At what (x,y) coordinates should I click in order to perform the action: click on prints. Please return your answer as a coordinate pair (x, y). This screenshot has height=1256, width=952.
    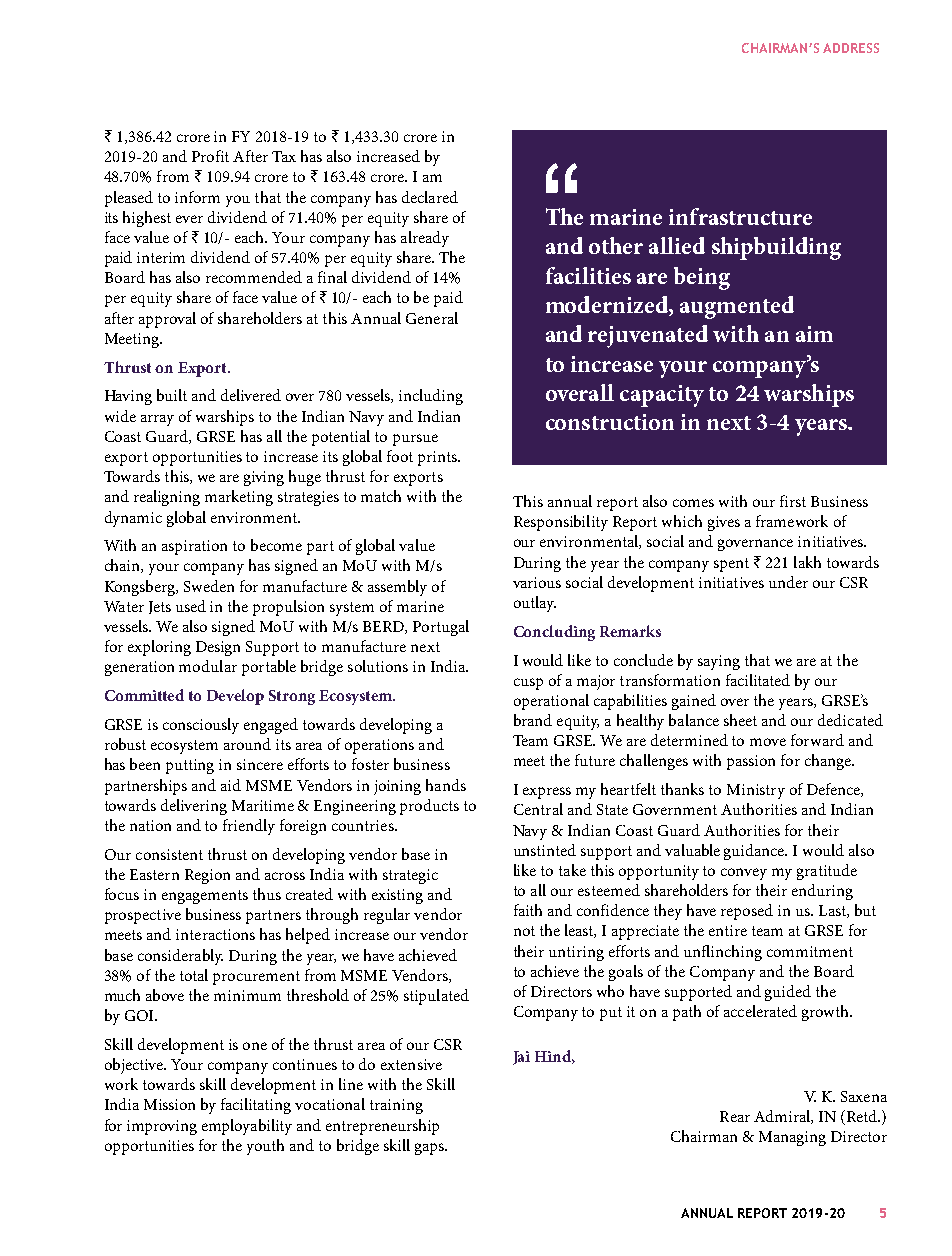
    Looking at the image, I should click on (438, 458).
